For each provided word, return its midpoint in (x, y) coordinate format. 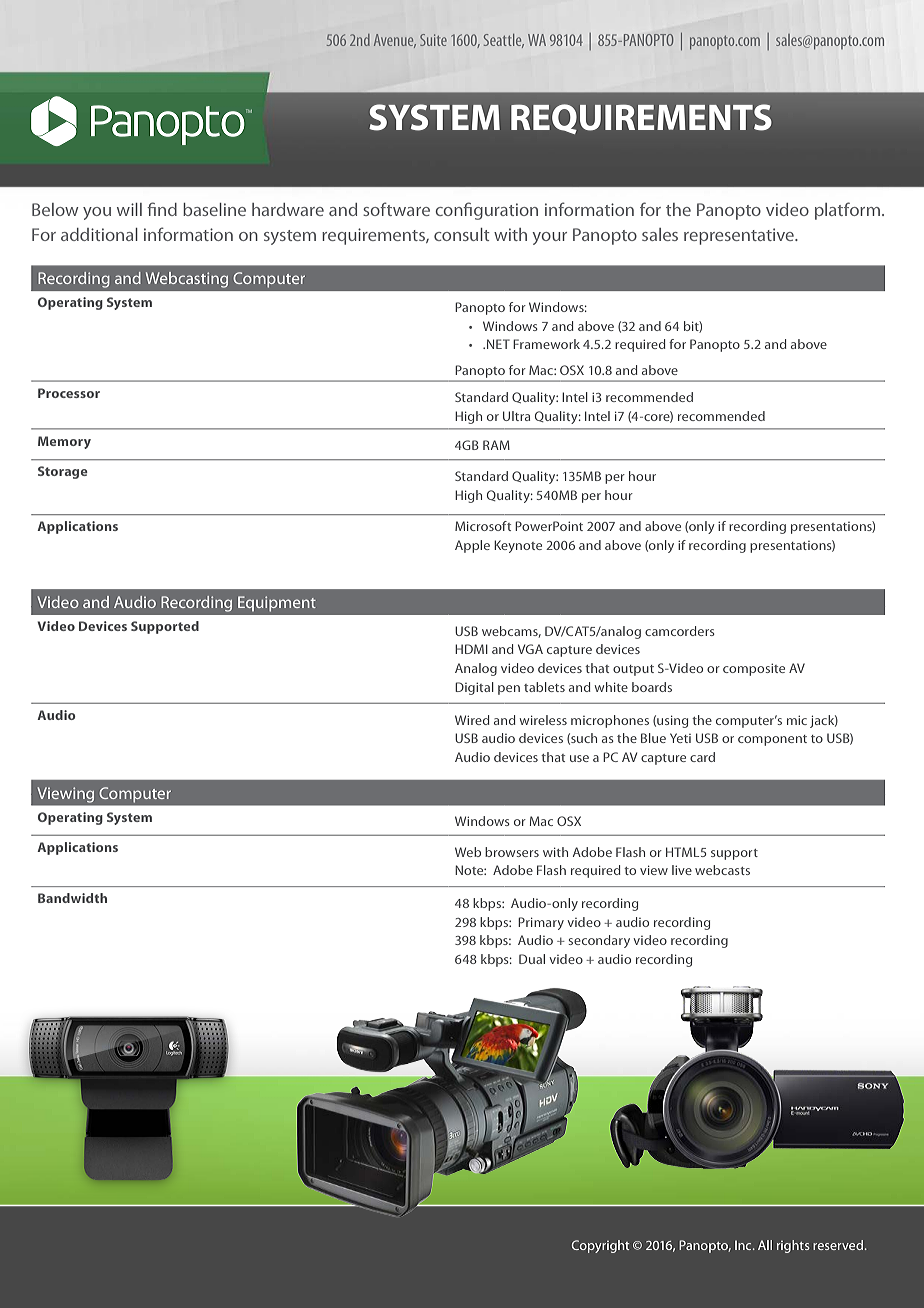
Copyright (600, 1246)
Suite (433, 40)
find (162, 209)
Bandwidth (72, 898)
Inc (744, 1245)
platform (847, 211)
